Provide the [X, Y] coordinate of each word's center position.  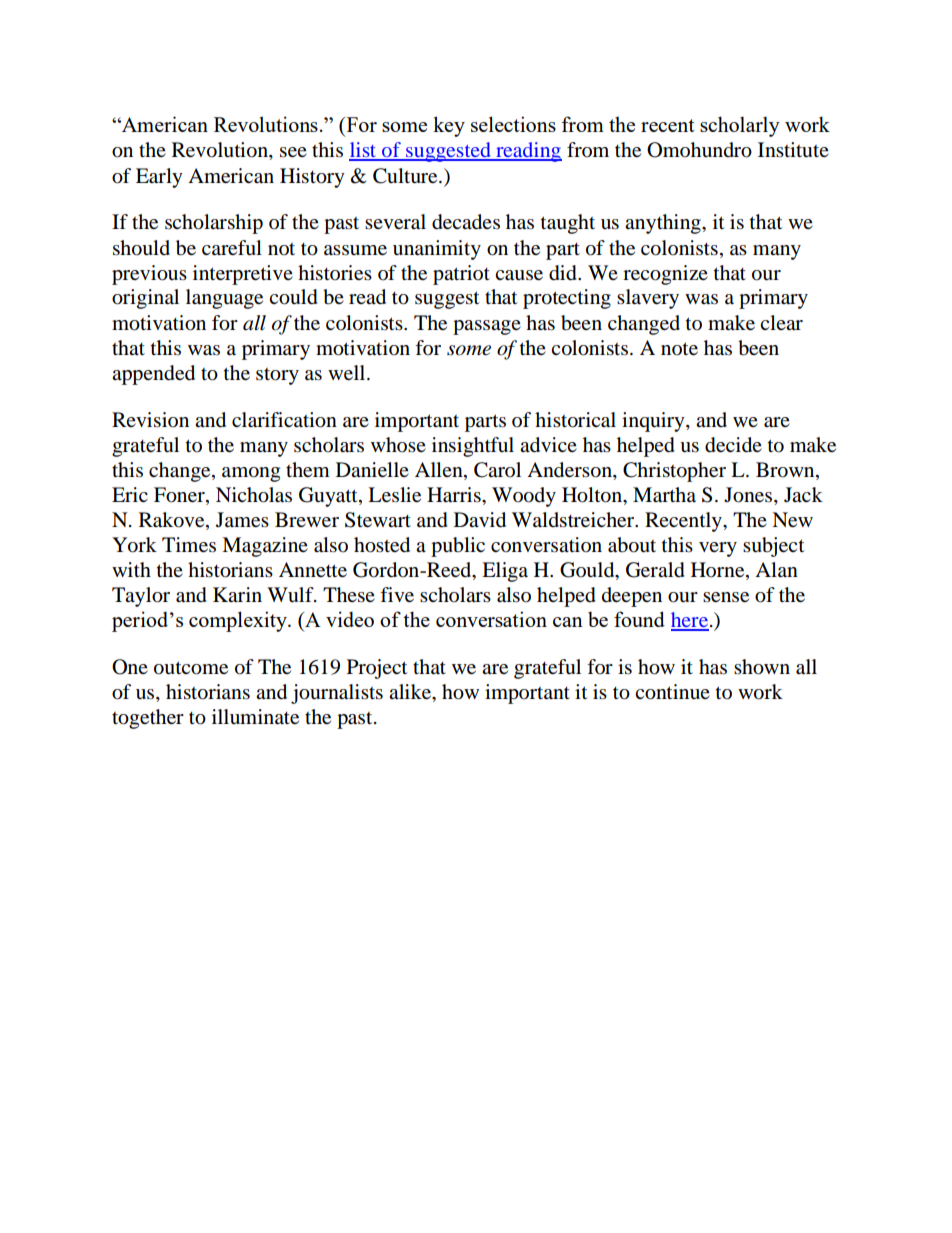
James [242, 519]
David [480, 520]
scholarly [740, 126]
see [293, 152]
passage [487, 327]
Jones [749, 496]
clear [781, 322]
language [224, 299]
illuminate [255, 716]
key [449, 126]
